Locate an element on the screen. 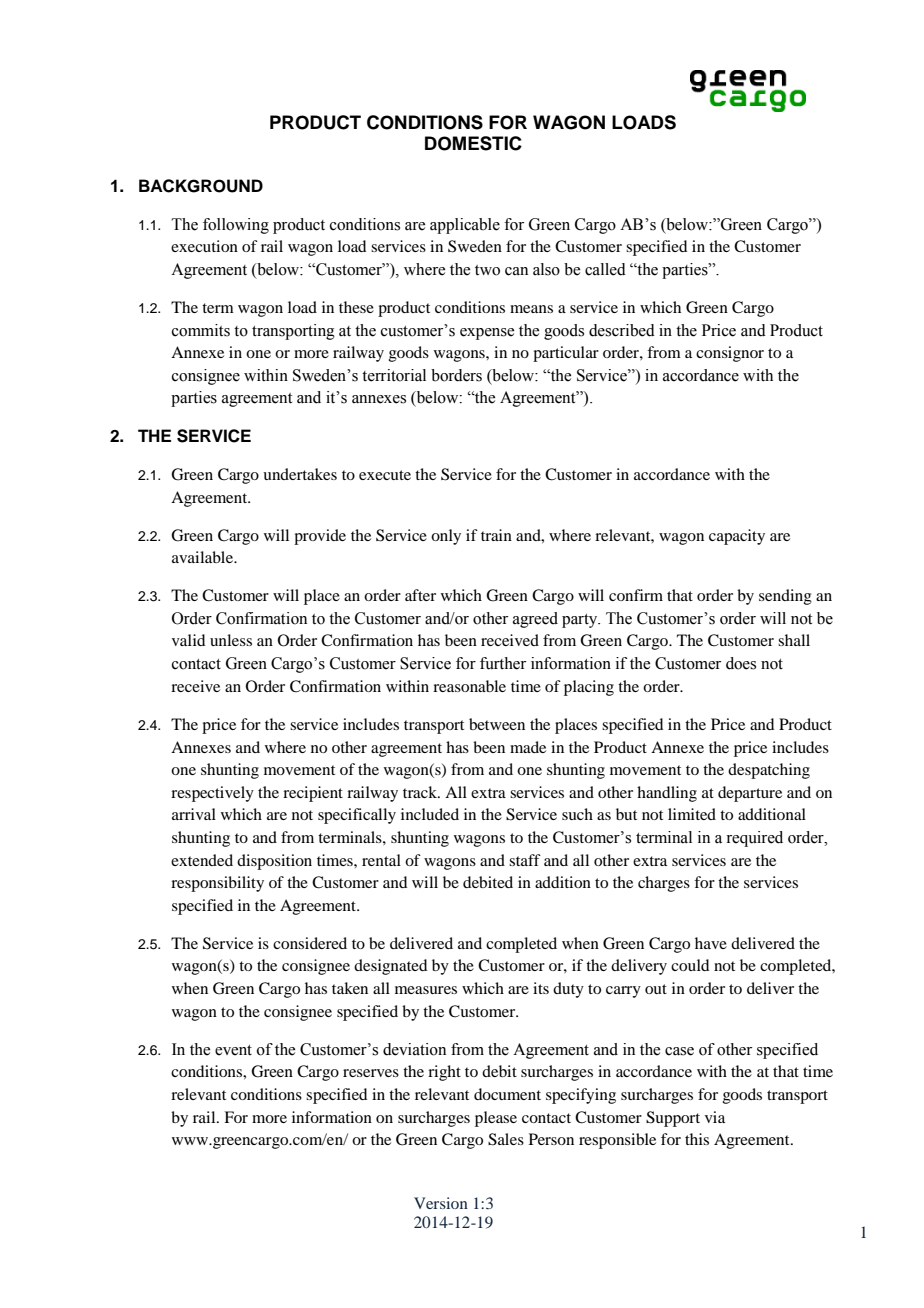 The width and height of the screenshot is (924, 1308). event is located at coordinates (233, 1050).
